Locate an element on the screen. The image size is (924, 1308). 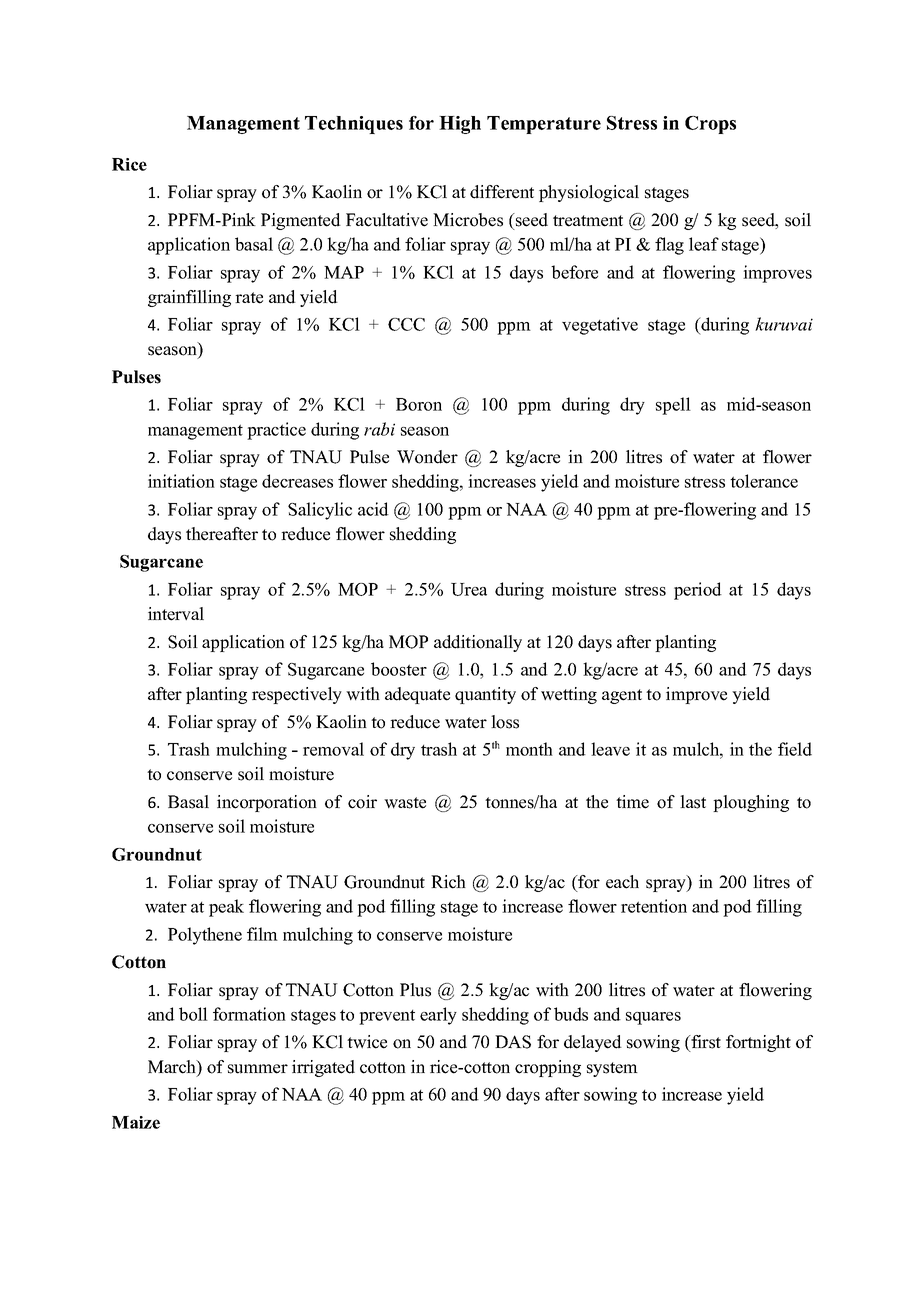
Wonder is located at coordinates (427, 457).
